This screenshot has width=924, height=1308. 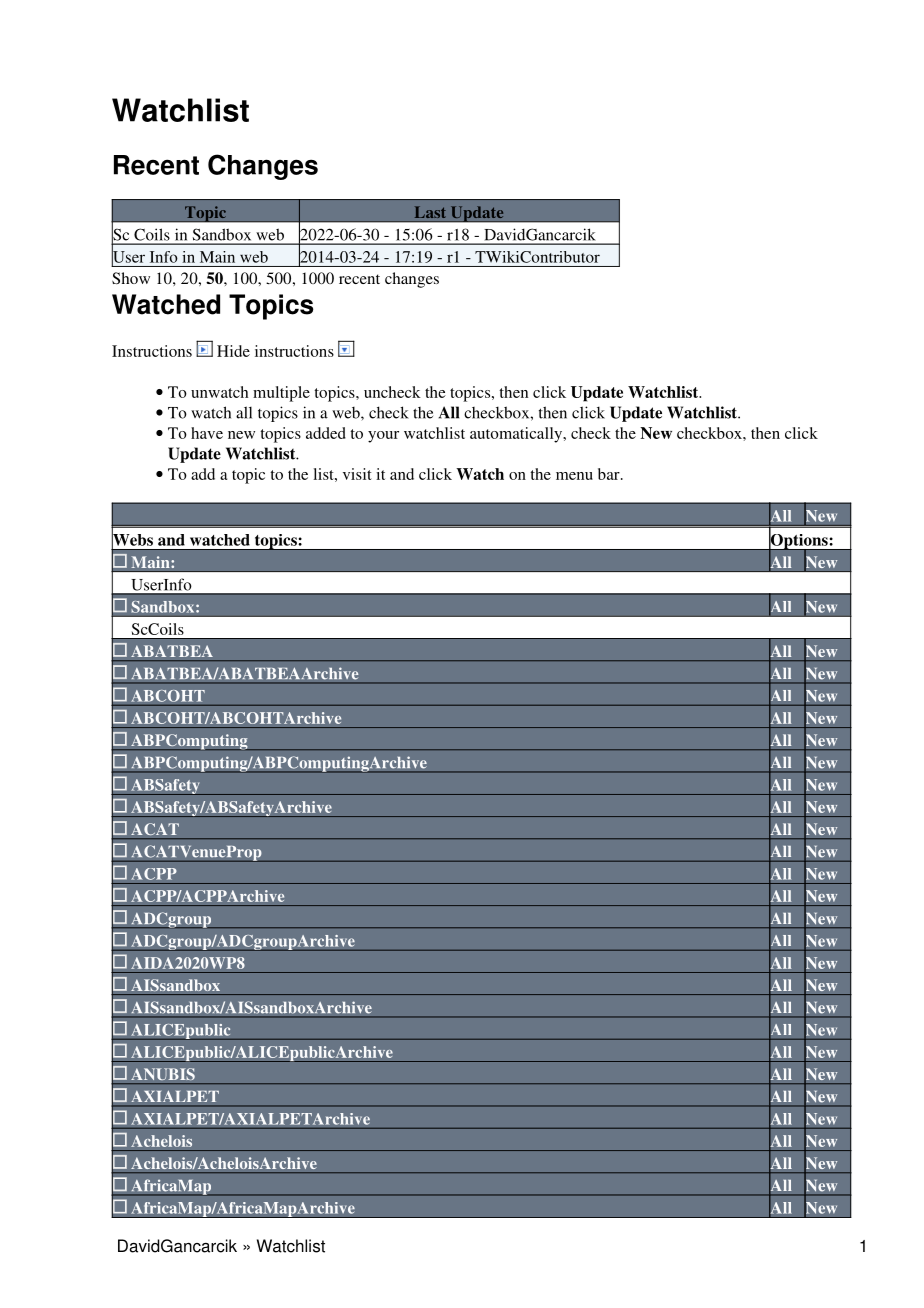 I want to click on your, so click(x=383, y=437).
